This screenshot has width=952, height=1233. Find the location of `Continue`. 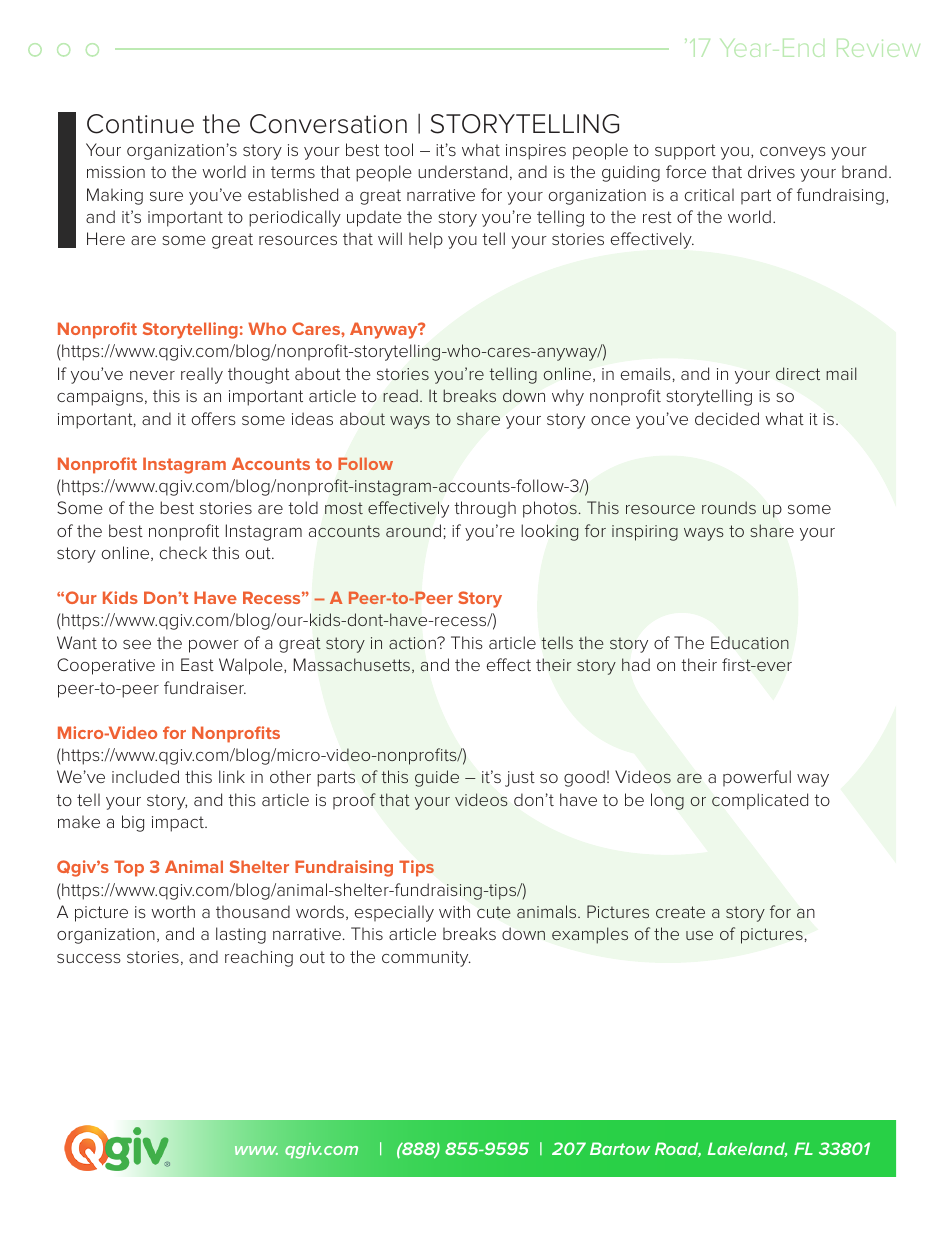

Continue is located at coordinates (140, 124).
